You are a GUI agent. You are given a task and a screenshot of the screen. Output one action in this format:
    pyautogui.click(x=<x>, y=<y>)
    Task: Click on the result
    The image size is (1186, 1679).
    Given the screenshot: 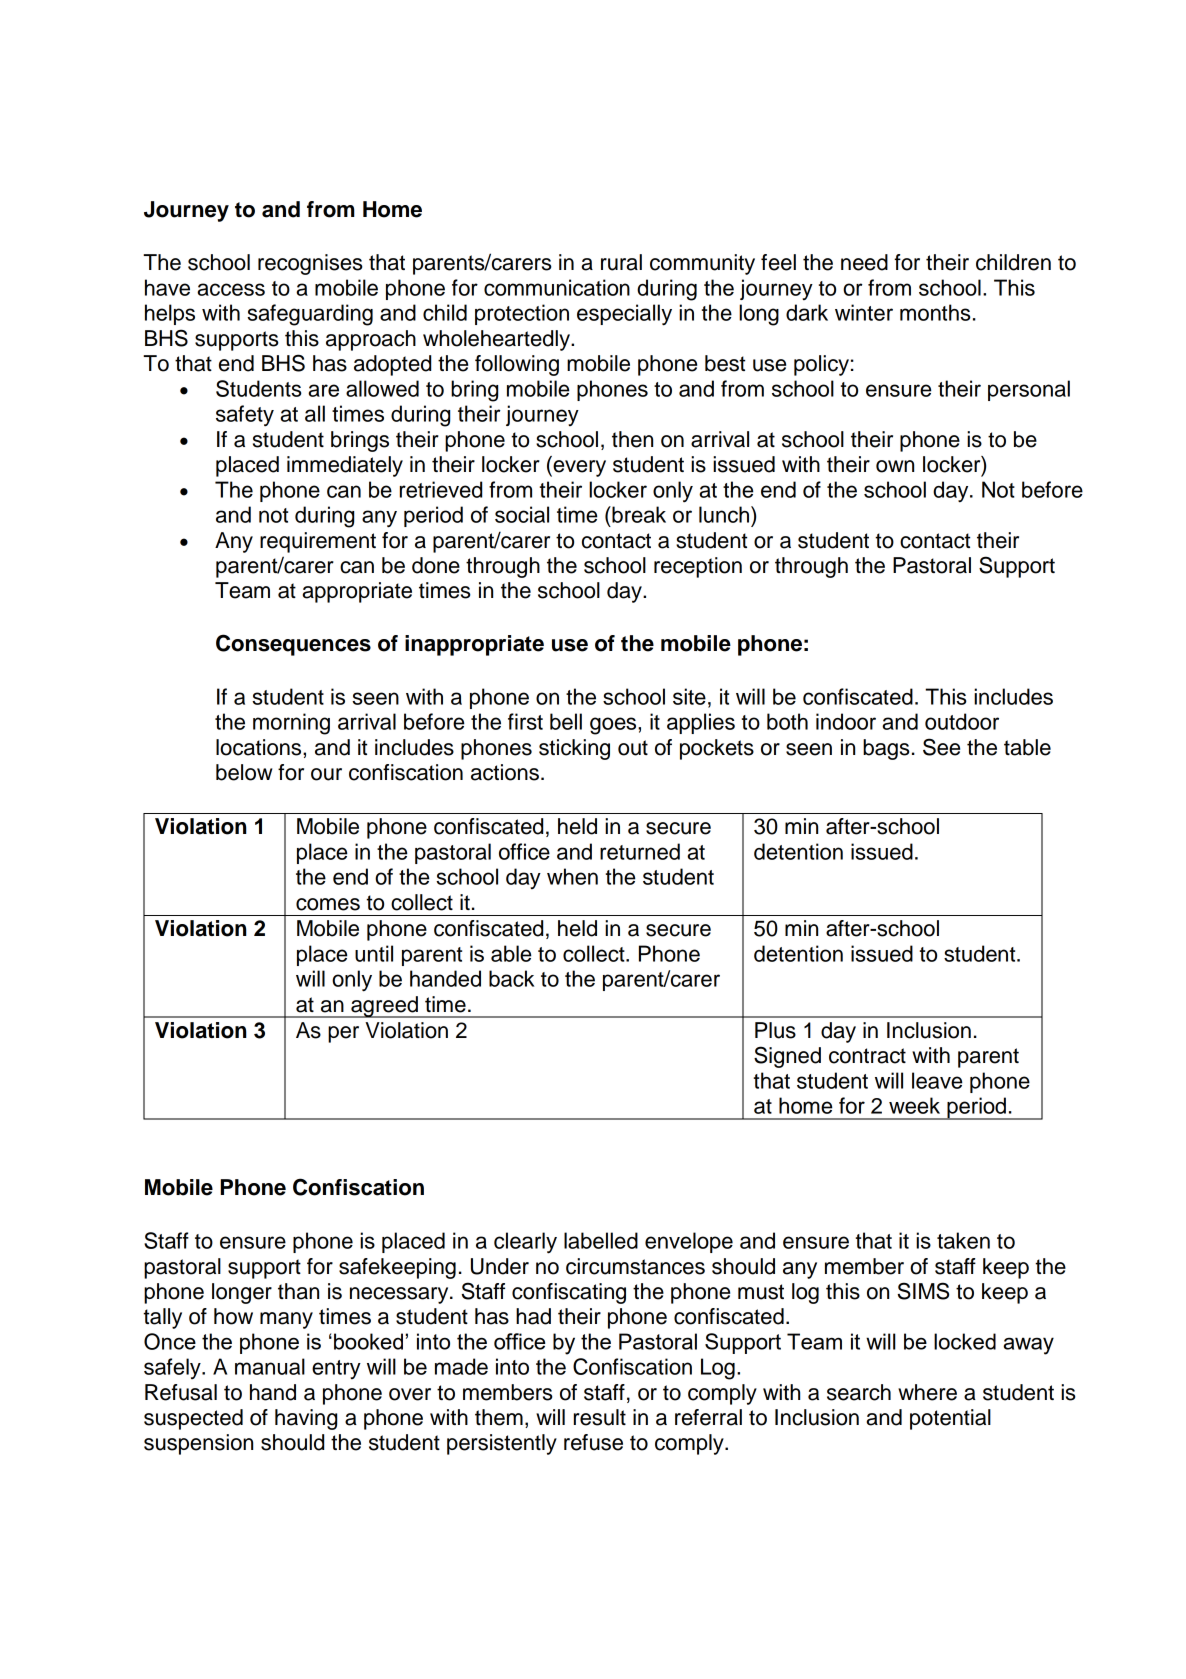 What is the action you would take?
    pyautogui.click(x=600, y=1417)
